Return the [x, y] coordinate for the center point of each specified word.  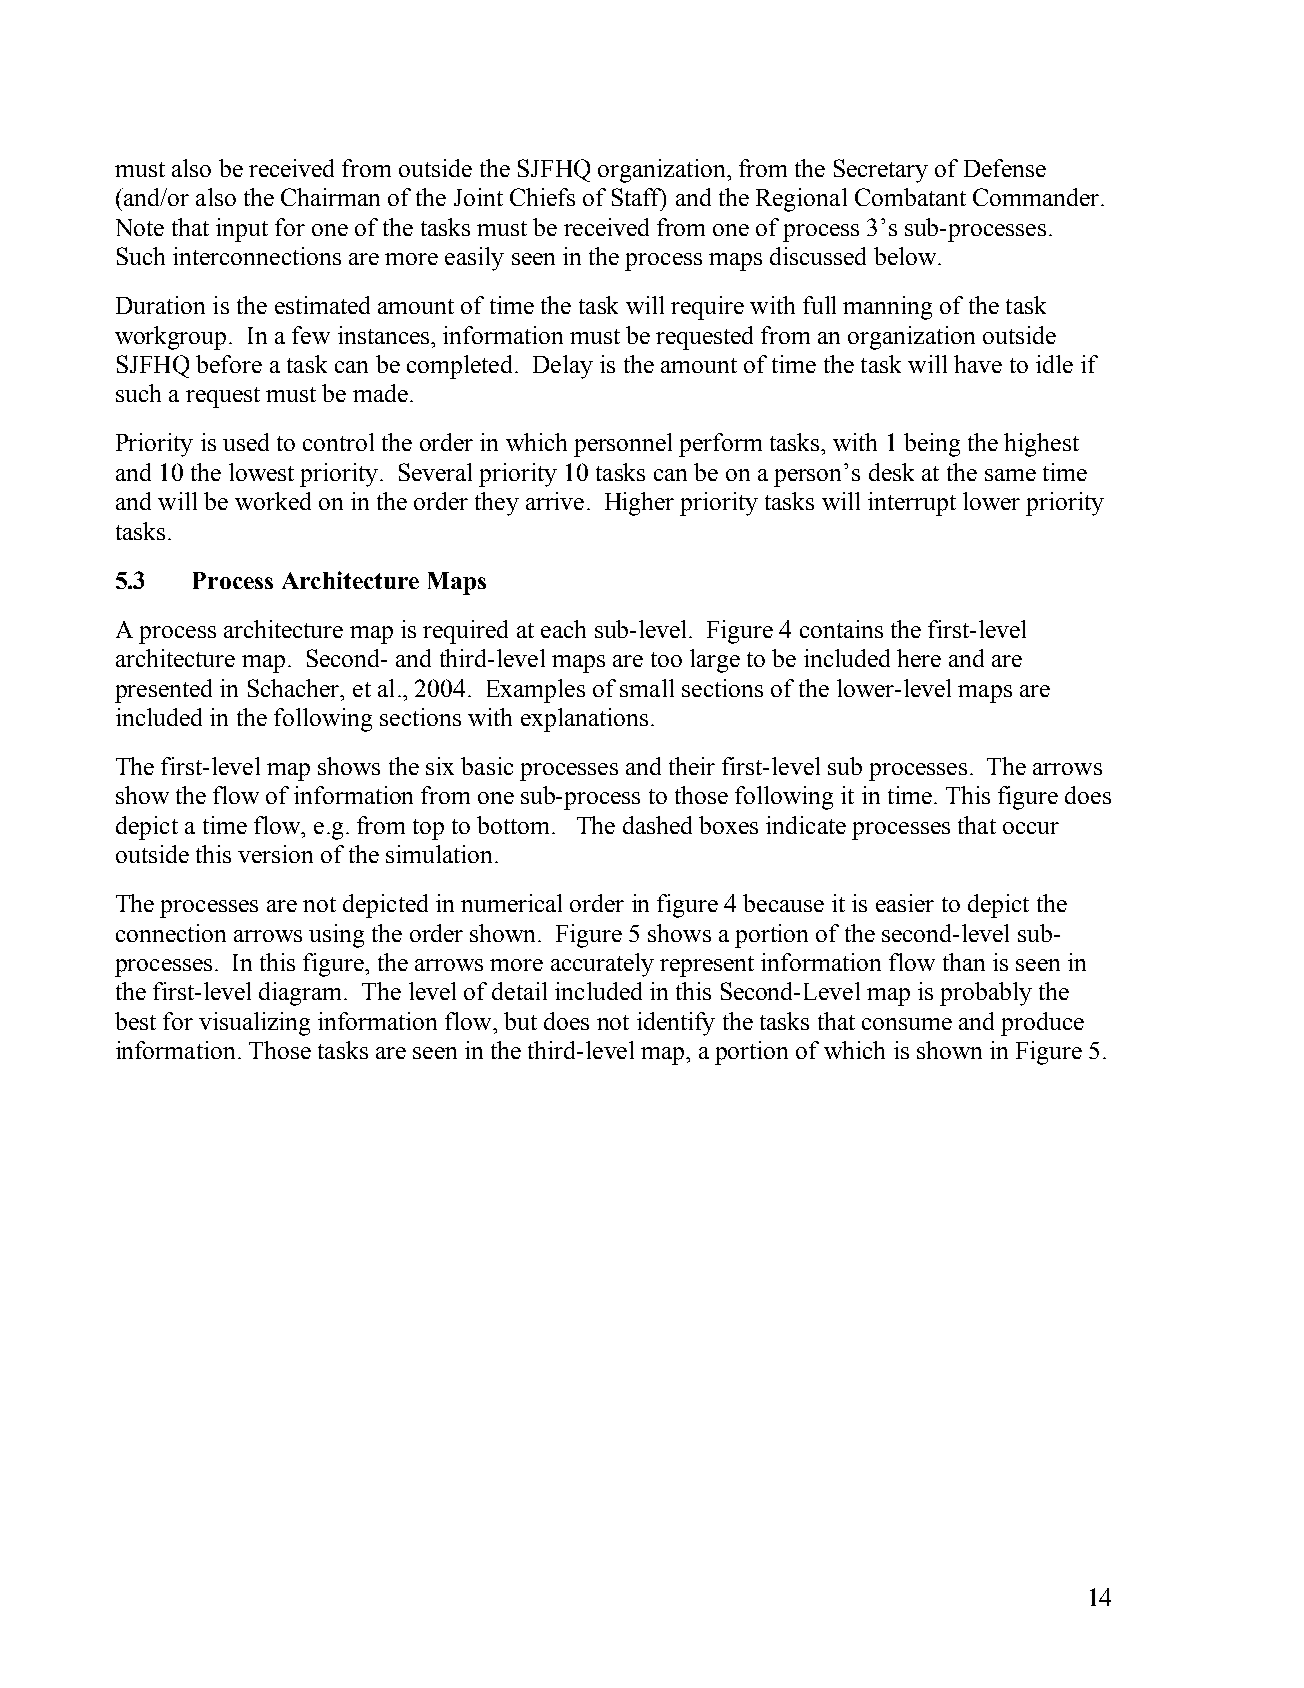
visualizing [254, 1024]
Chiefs [542, 197]
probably [986, 994]
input [242, 230]
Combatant [910, 197]
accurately [602, 965]
